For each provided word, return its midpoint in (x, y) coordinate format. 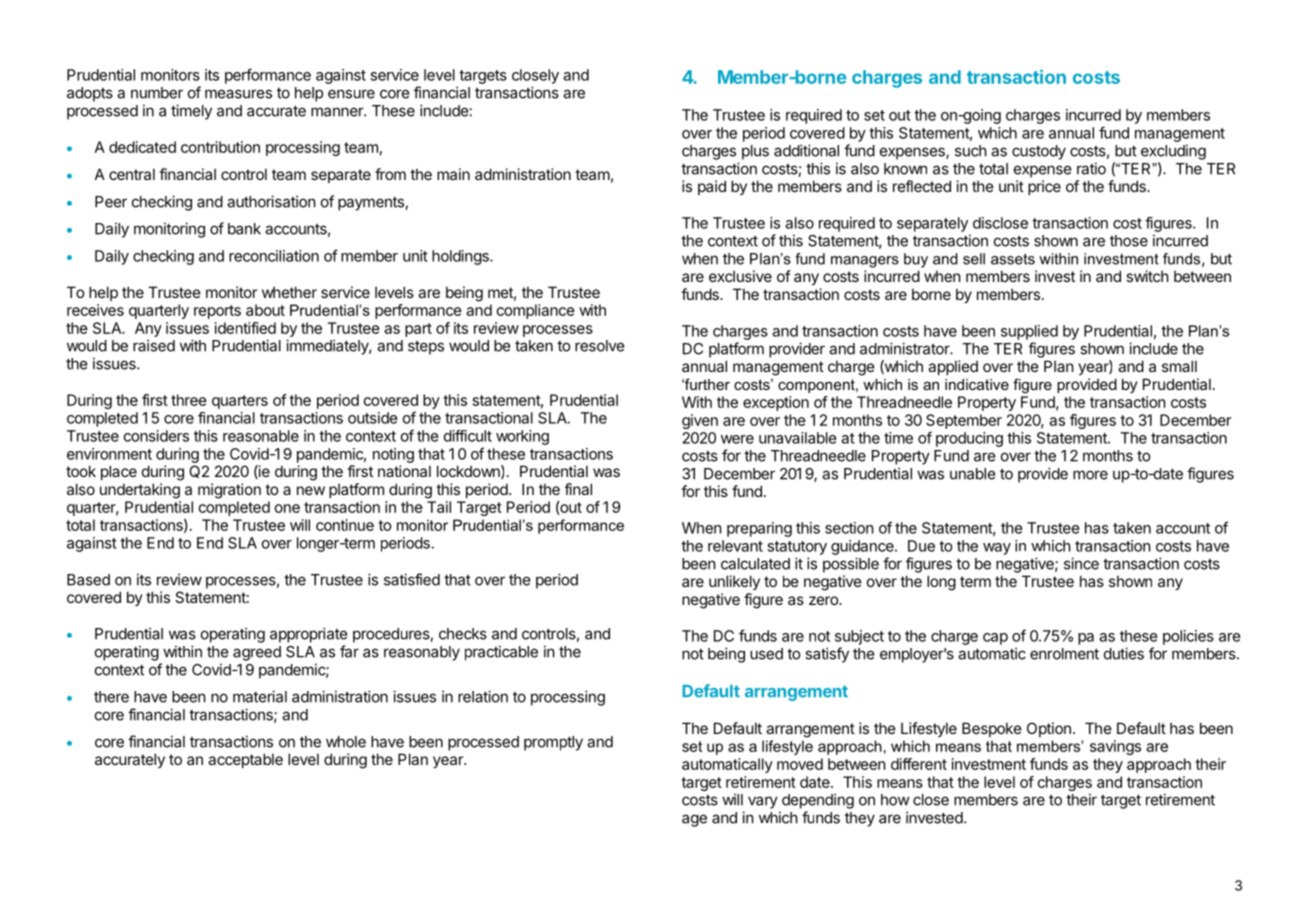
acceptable (245, 760)
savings (1115, 747)
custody (1039, 152)
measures (238, 94)
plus (755, 152)
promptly (553, 743)
